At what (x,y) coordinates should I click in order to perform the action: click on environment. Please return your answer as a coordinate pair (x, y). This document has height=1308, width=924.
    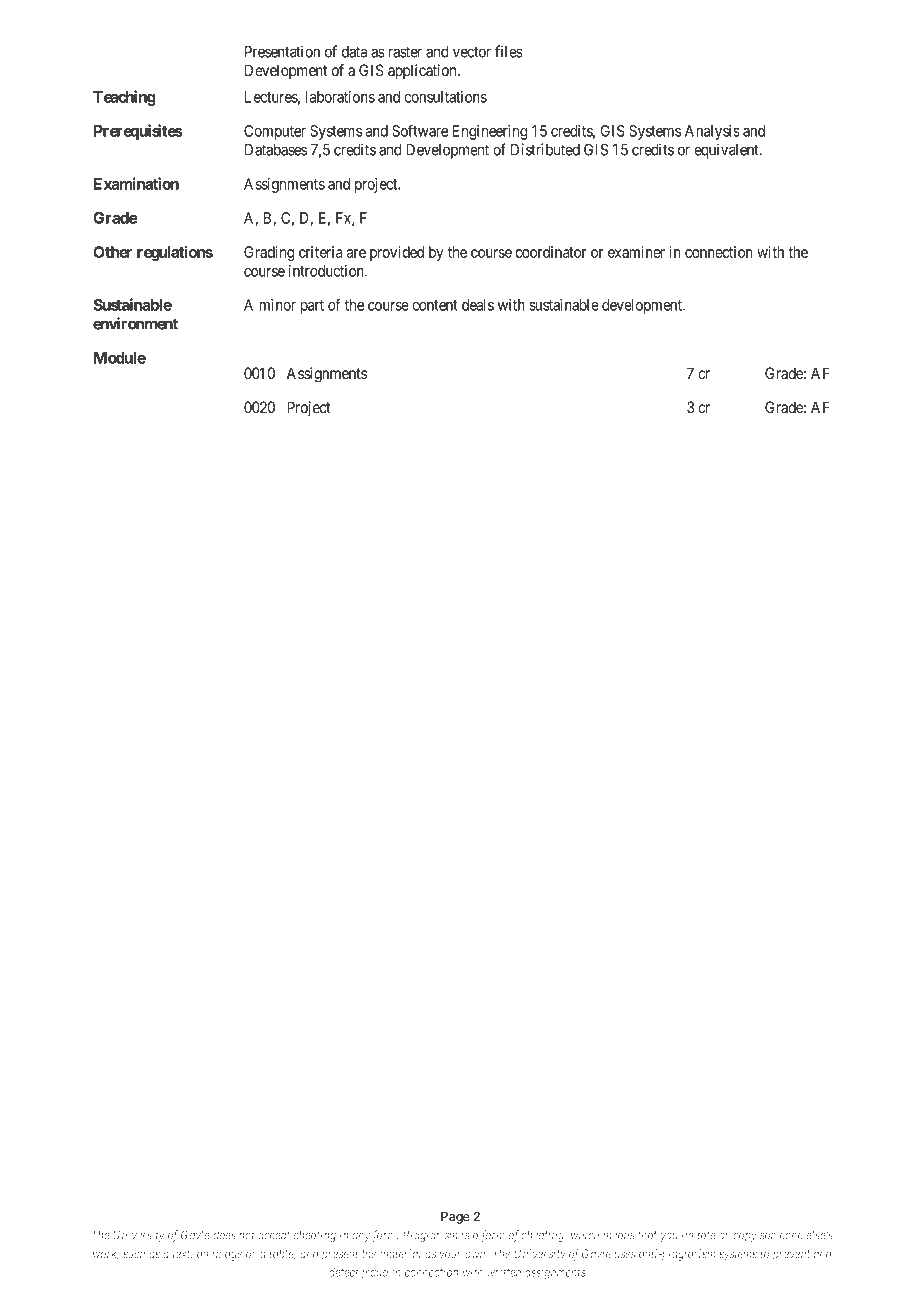
    Looking at the image, I should click on (135, 323).
